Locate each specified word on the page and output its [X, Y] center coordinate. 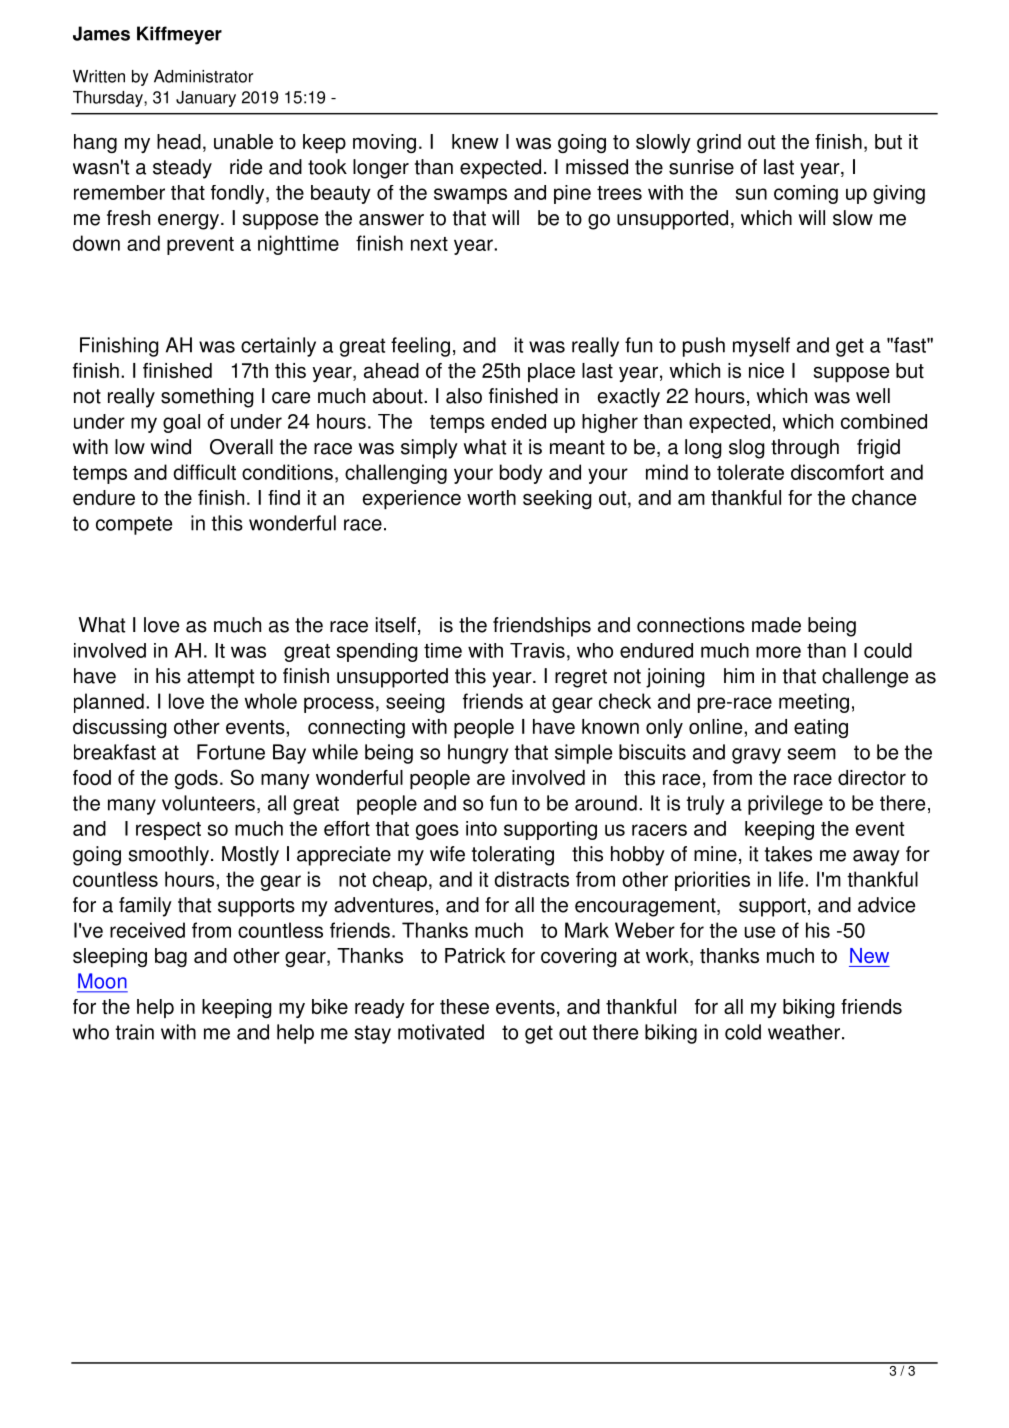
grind [719, 143]
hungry [478, 754]
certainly [278, 347]
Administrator [203, 76]
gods [196, 779]
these [464, 1007]
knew [475, 142]
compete [134, 525]
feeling [420, 347]
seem [811, 754]
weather [804, 1032]
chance [884, 498]
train [134, 1032]
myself [761, 347]
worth [491, 497]
